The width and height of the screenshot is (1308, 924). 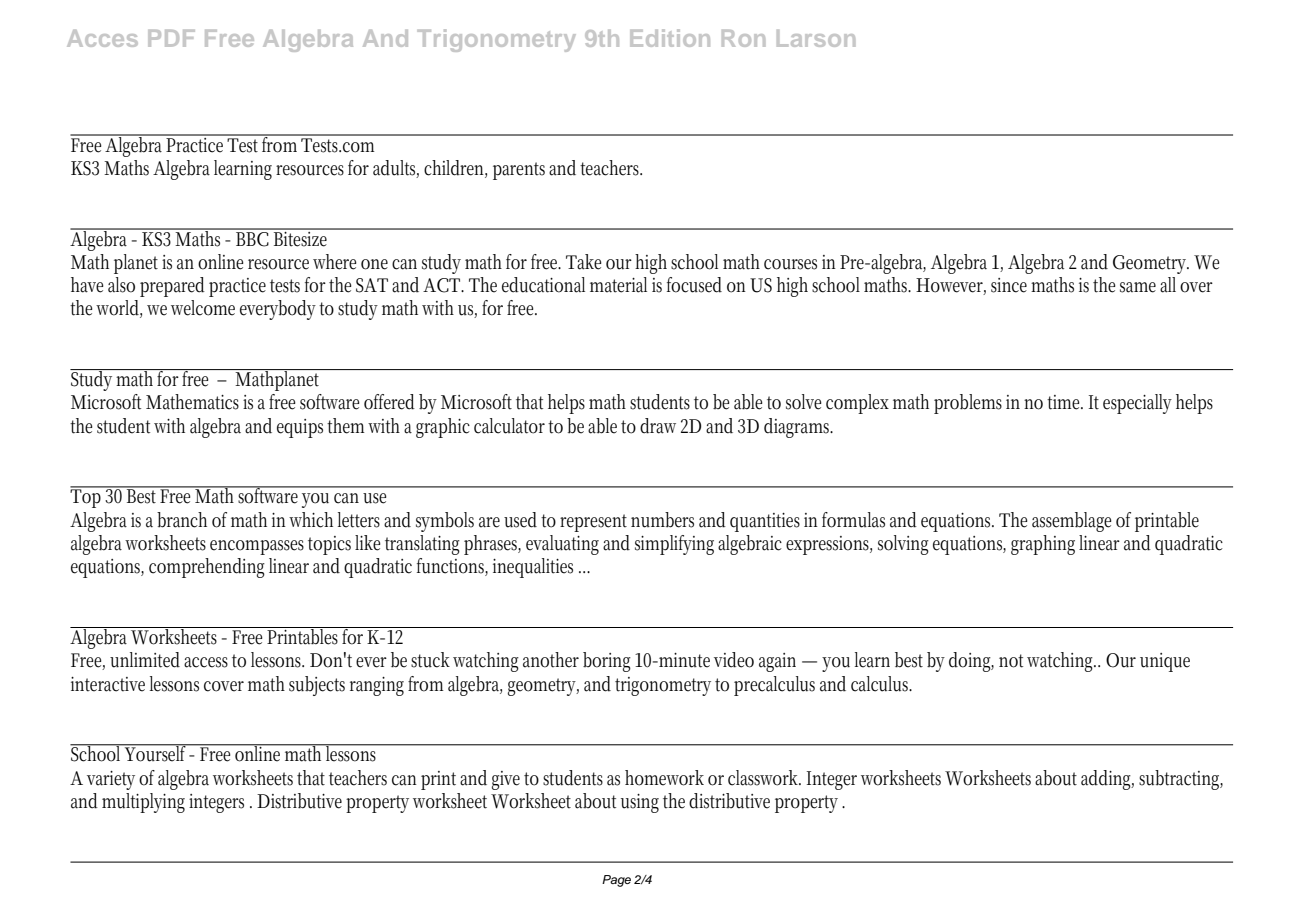 I want to click on BBC, so click(x=252, y=238).
